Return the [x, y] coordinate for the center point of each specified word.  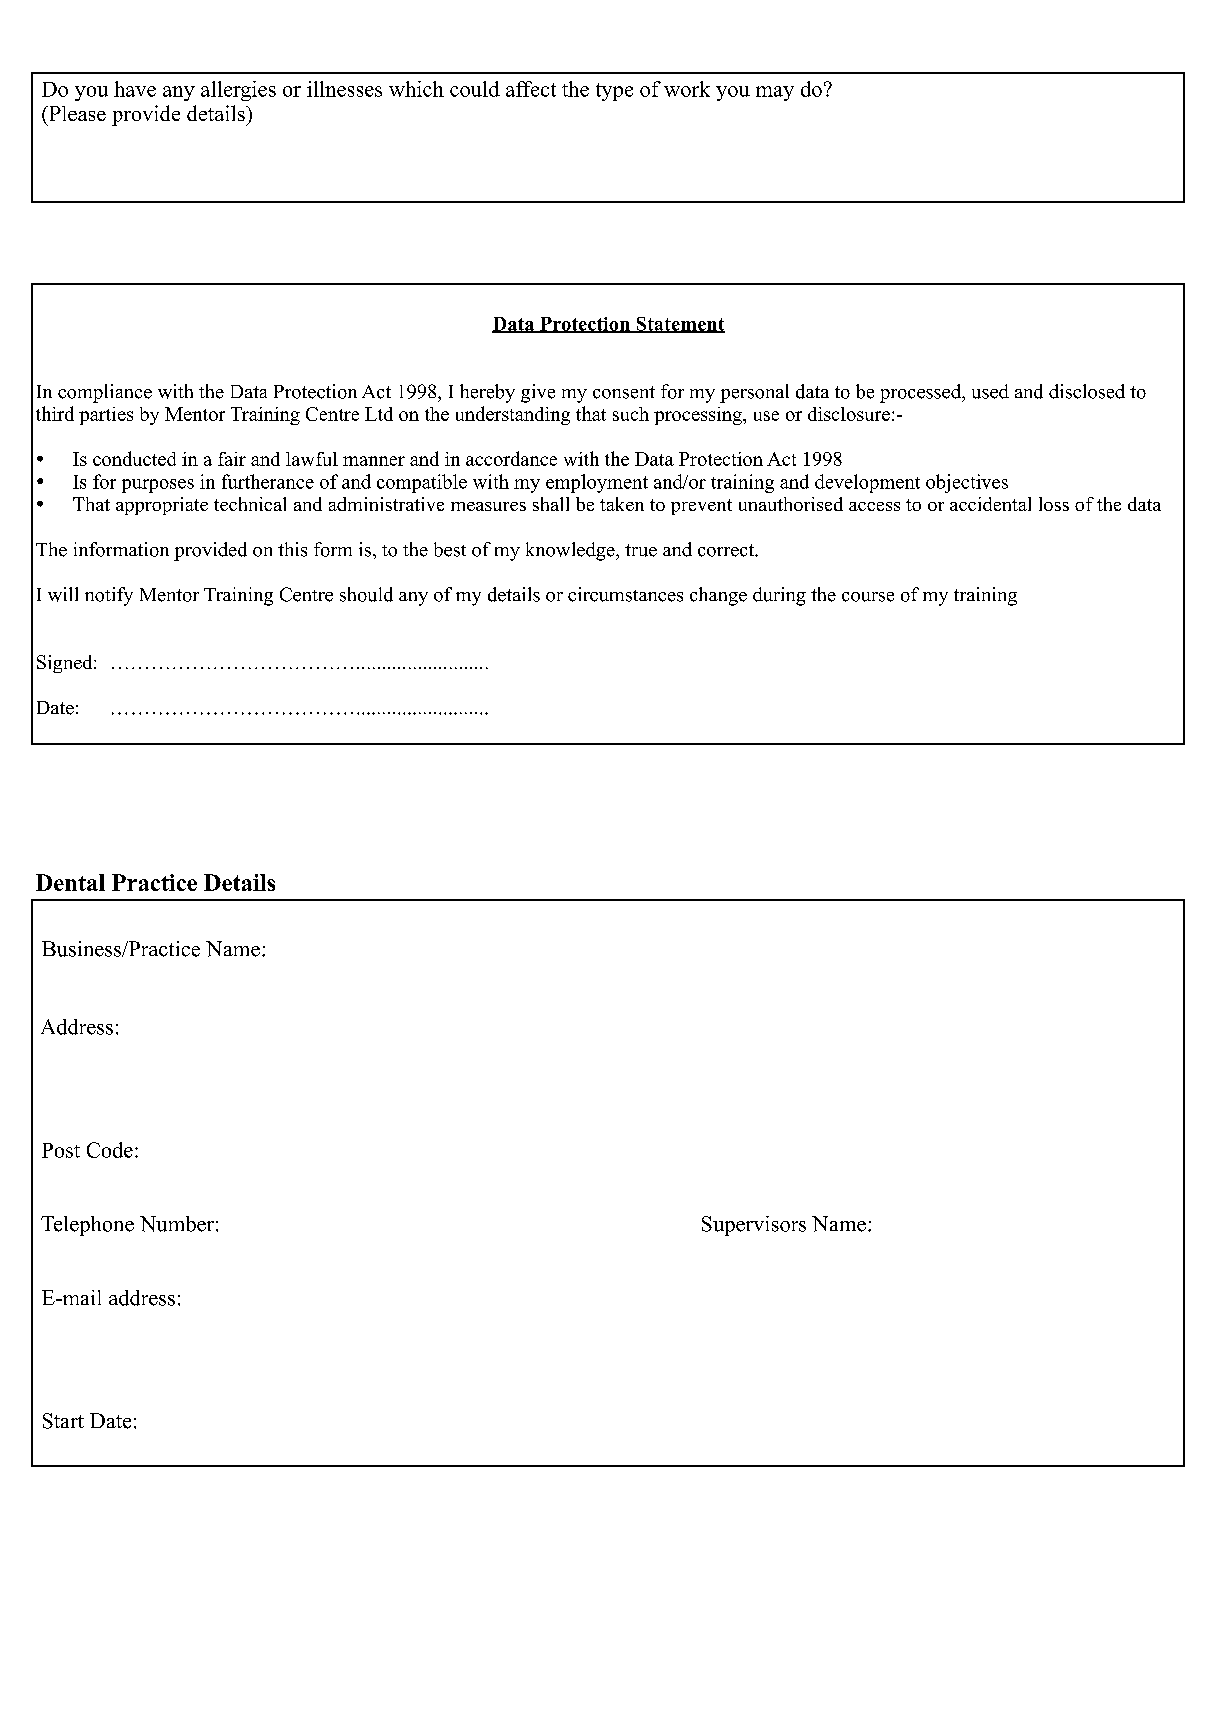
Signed [66, 664]
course [868, 597]
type [614, 92]
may [775, 93]
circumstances [625, 594]
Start [63, 1421]
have [135, 89]
